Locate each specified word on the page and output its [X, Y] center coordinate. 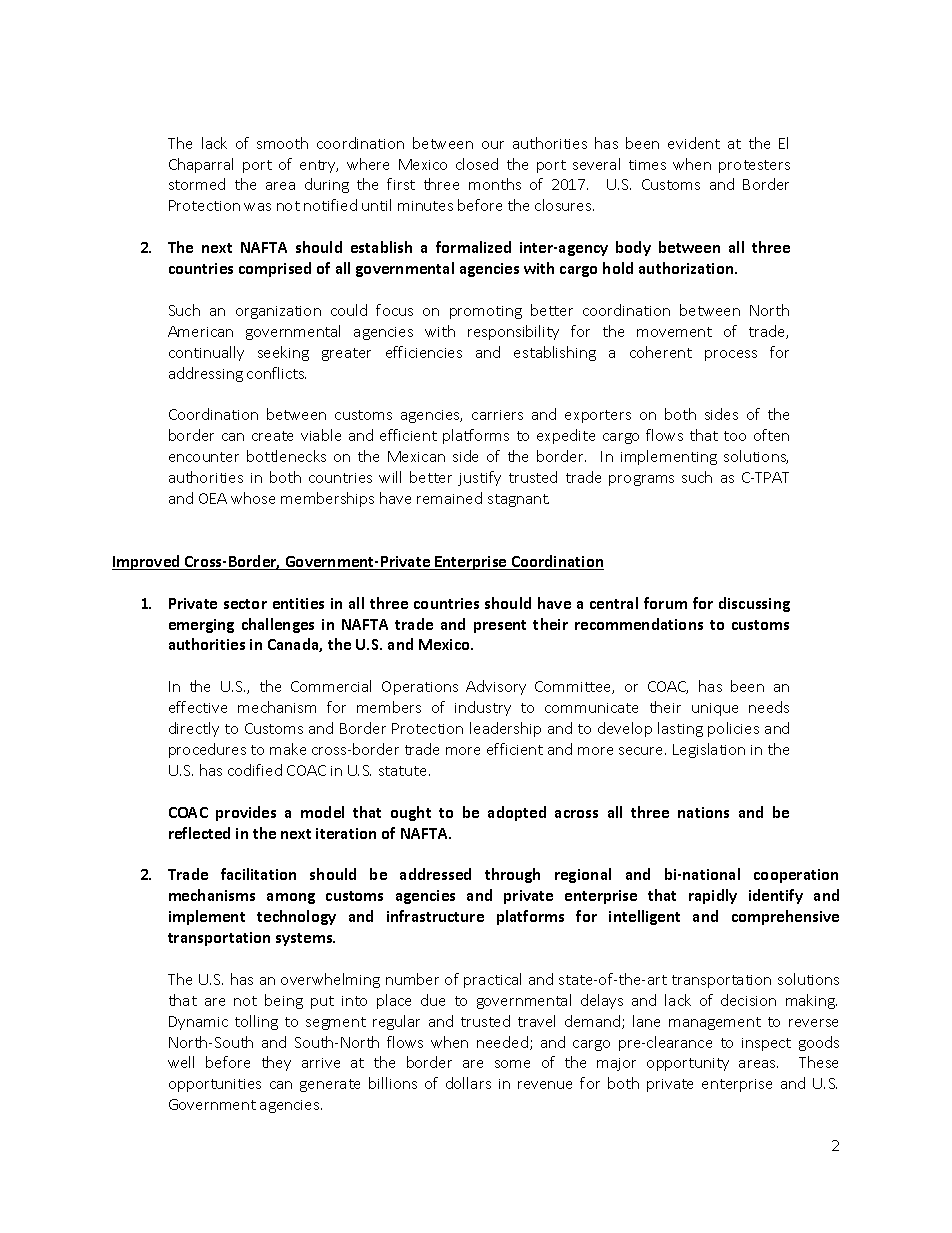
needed [502, 1042]
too [735, 436]
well [181, 1062]
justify [479, 478]
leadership [505, 729]
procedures [207, 750]
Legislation [709, 750]
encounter [204, 457]
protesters [754, 166]
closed [477, 164]
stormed [197, 184]
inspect [766, 1044]
